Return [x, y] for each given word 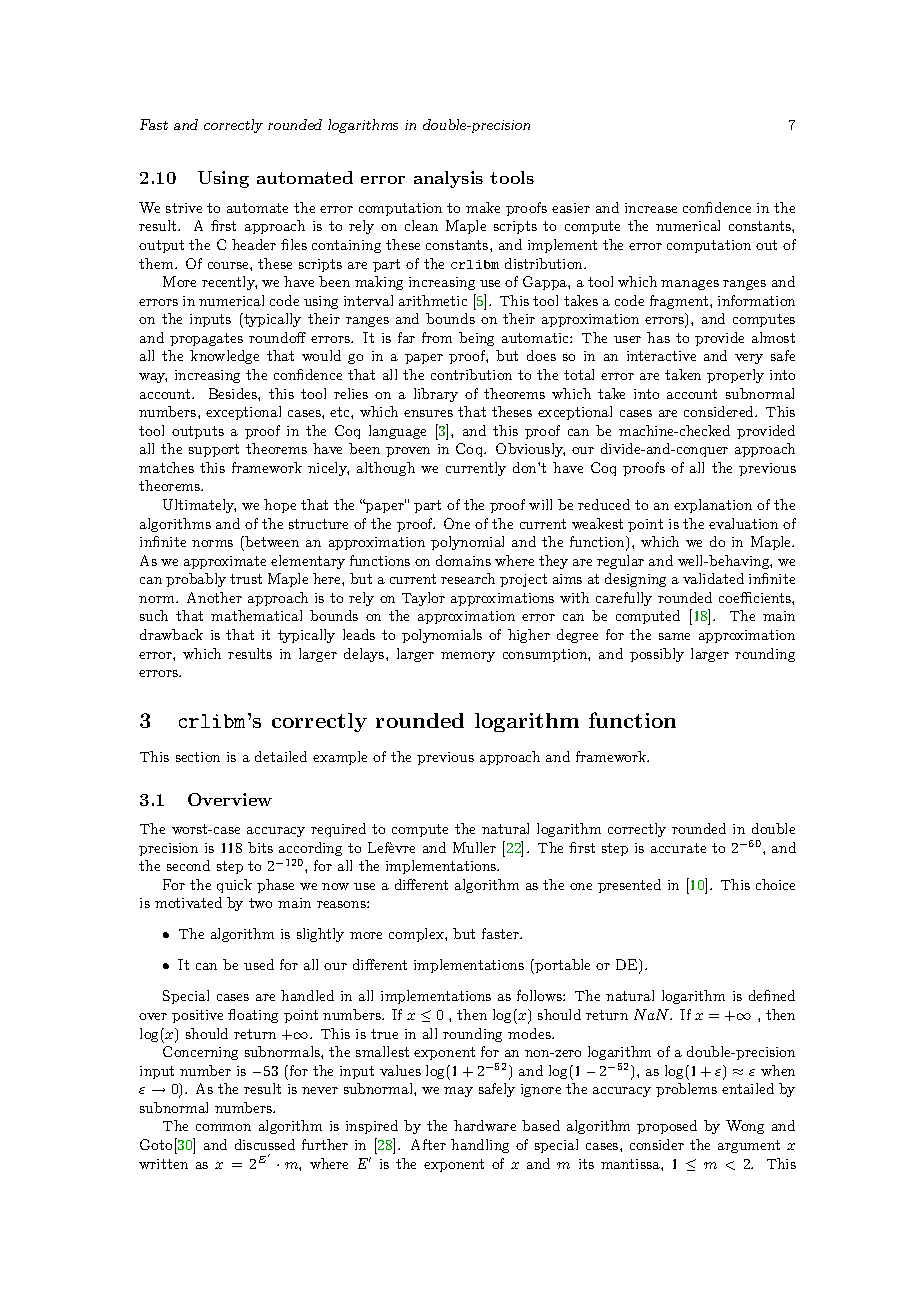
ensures [428, 413]
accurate [678, 848]
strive [184, 208]
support [214, 450]
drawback [171, 634]
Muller [474, 847]
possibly [657, 655]
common [223, 1127]
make [483, 207]
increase [651, 208]
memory [468, 657]
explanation [713, 506]
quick [234, 886]
